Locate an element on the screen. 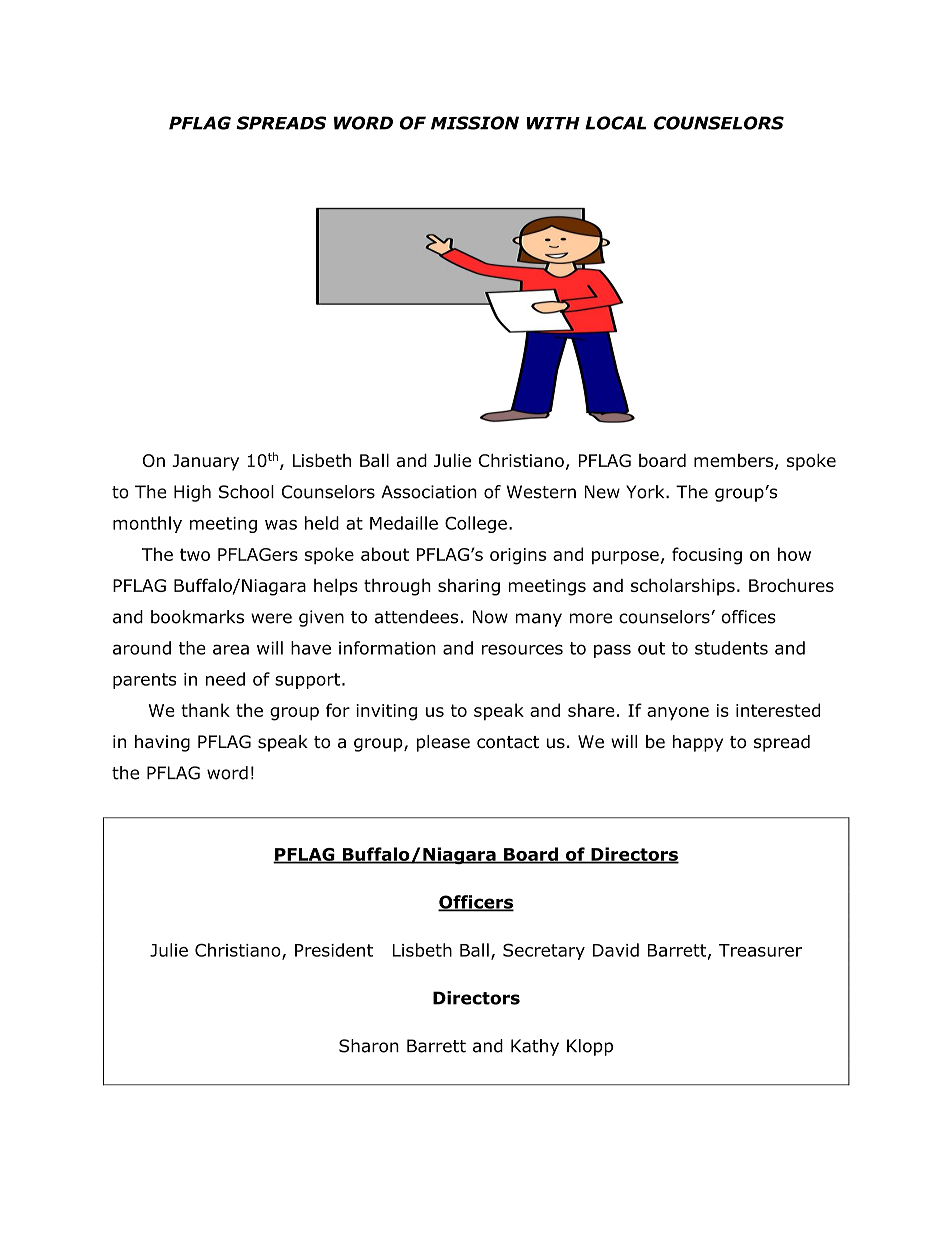 Image resolution: width=952 pixels, height=1233 pixels. MISSION is located at coordinates (475, 123).
